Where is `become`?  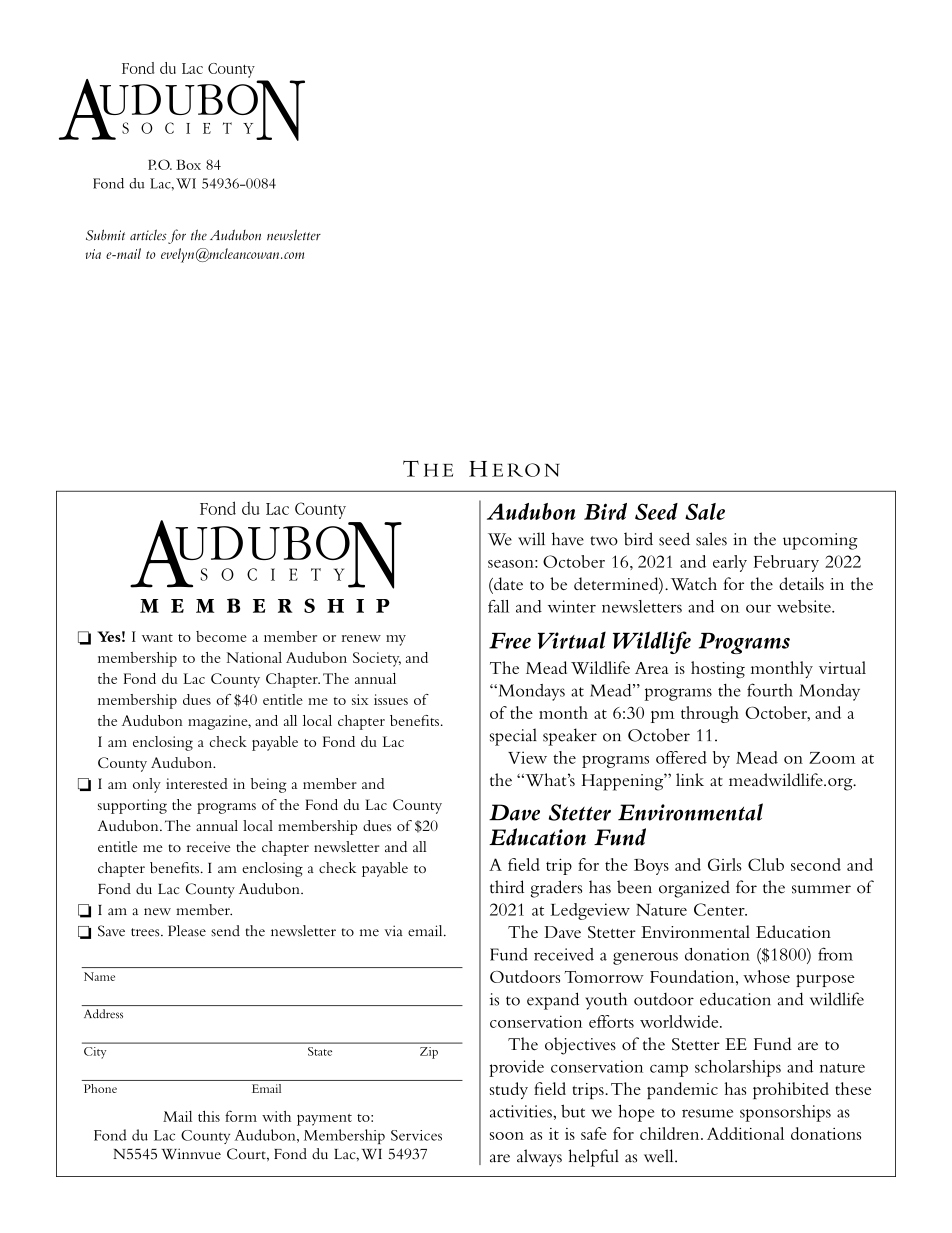
become is located at coordinates (221, 636).
